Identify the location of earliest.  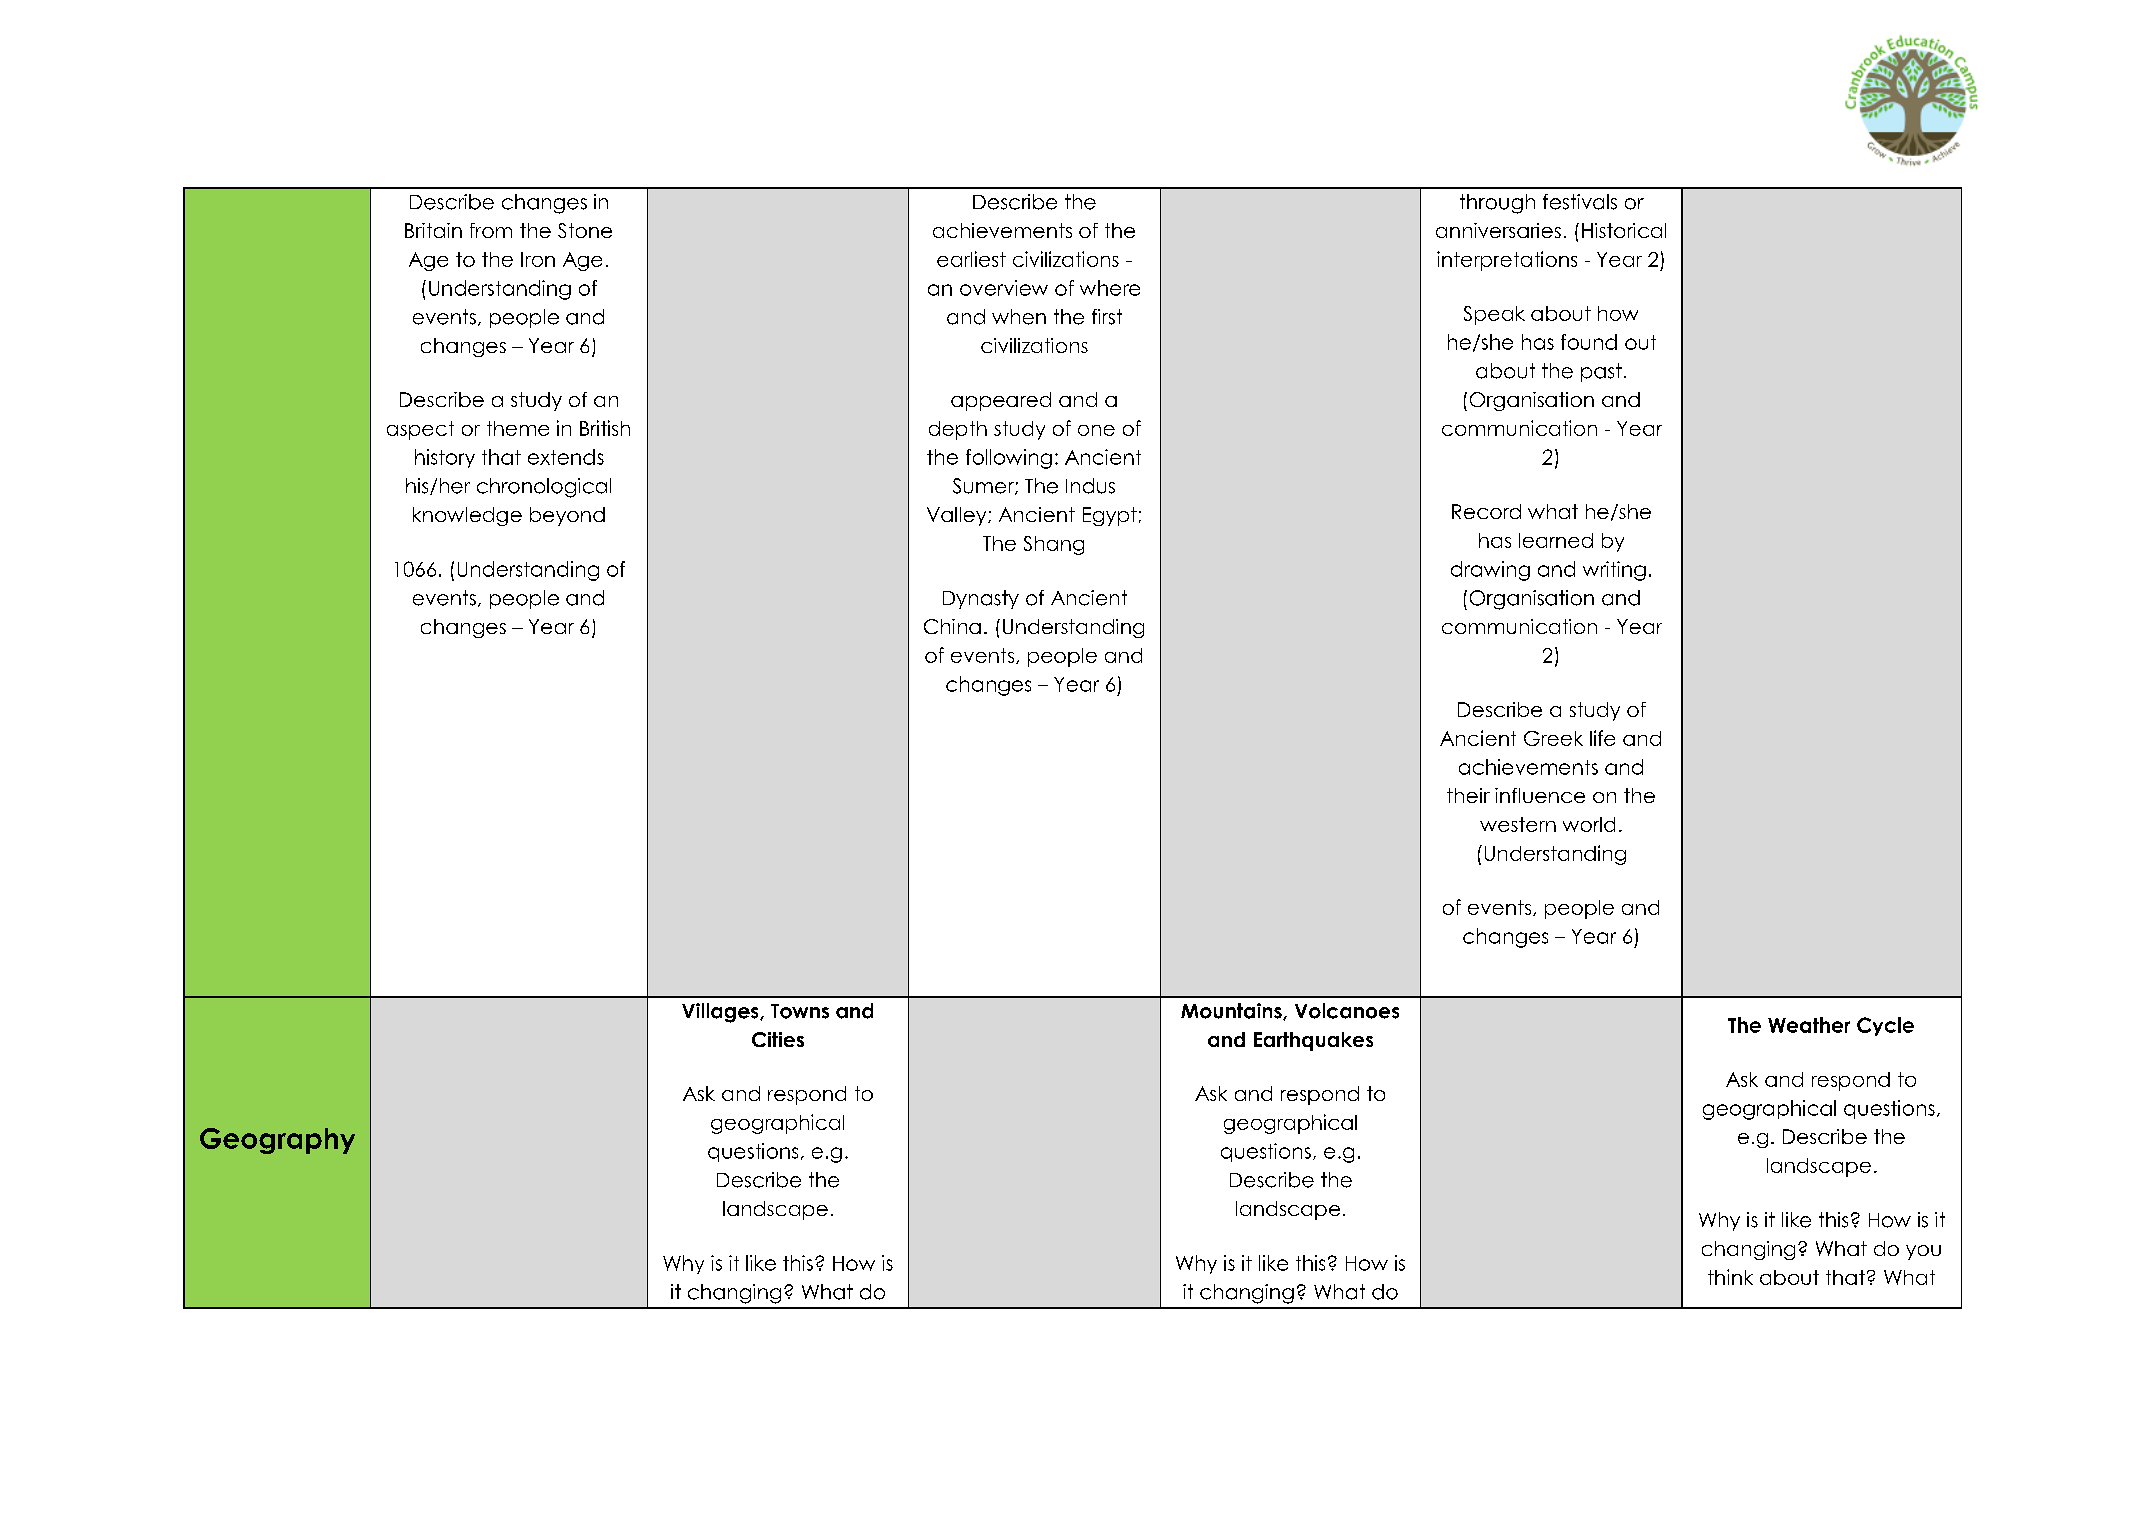
(971, 259).
